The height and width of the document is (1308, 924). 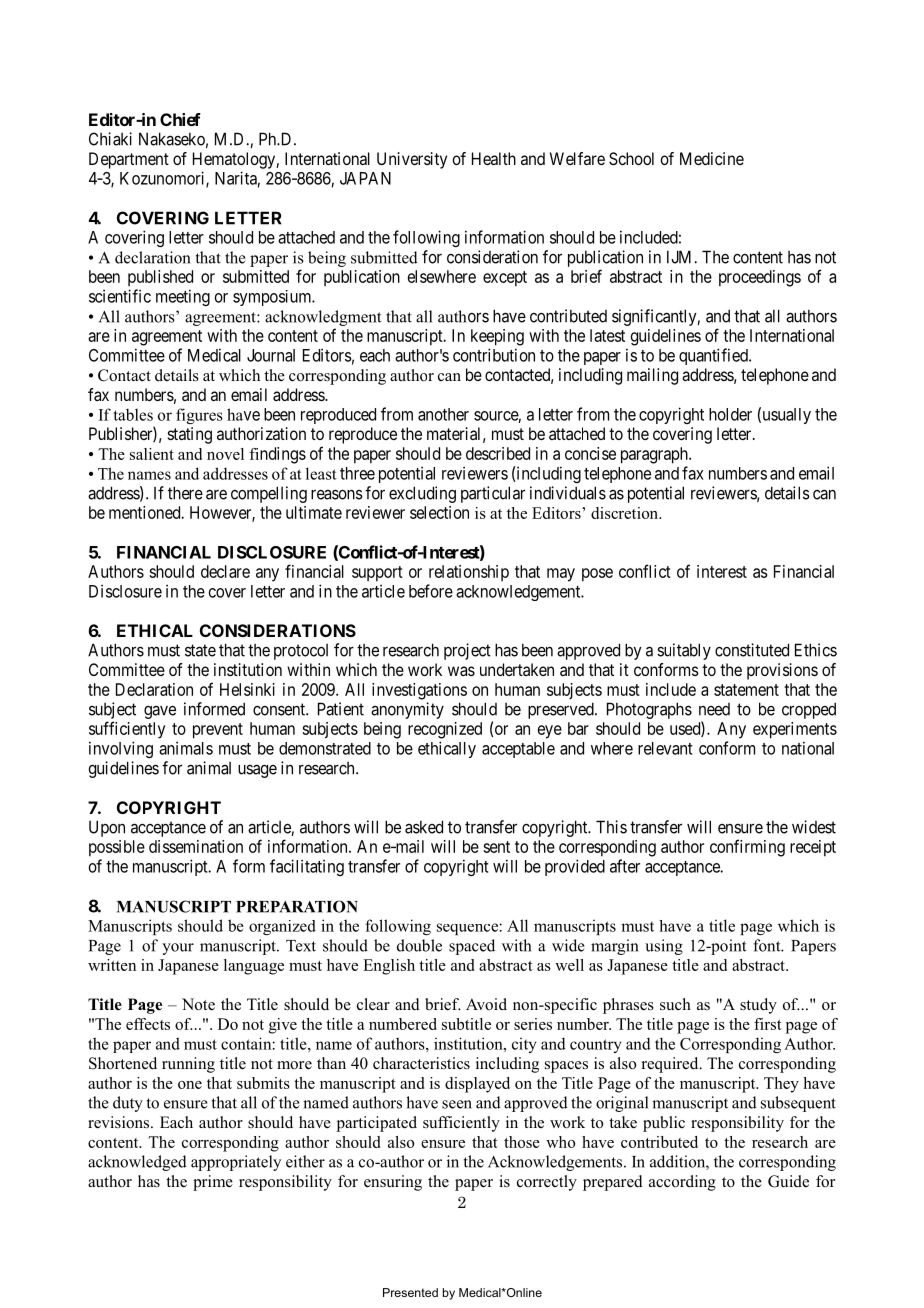 I want to click on confirming, so click(x=747, y=848).
